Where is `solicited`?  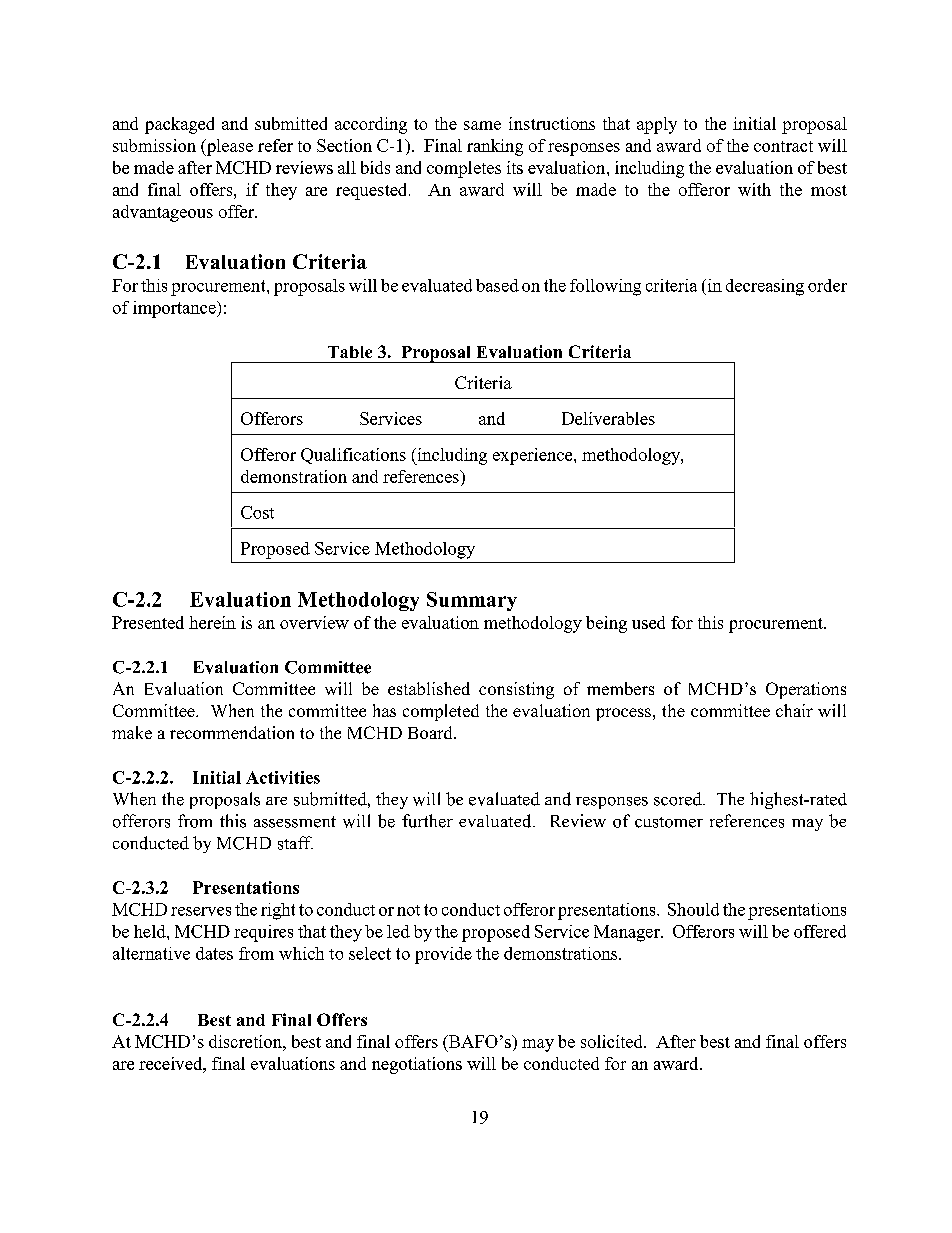 solicited is located at coordinates (613, 1041).
